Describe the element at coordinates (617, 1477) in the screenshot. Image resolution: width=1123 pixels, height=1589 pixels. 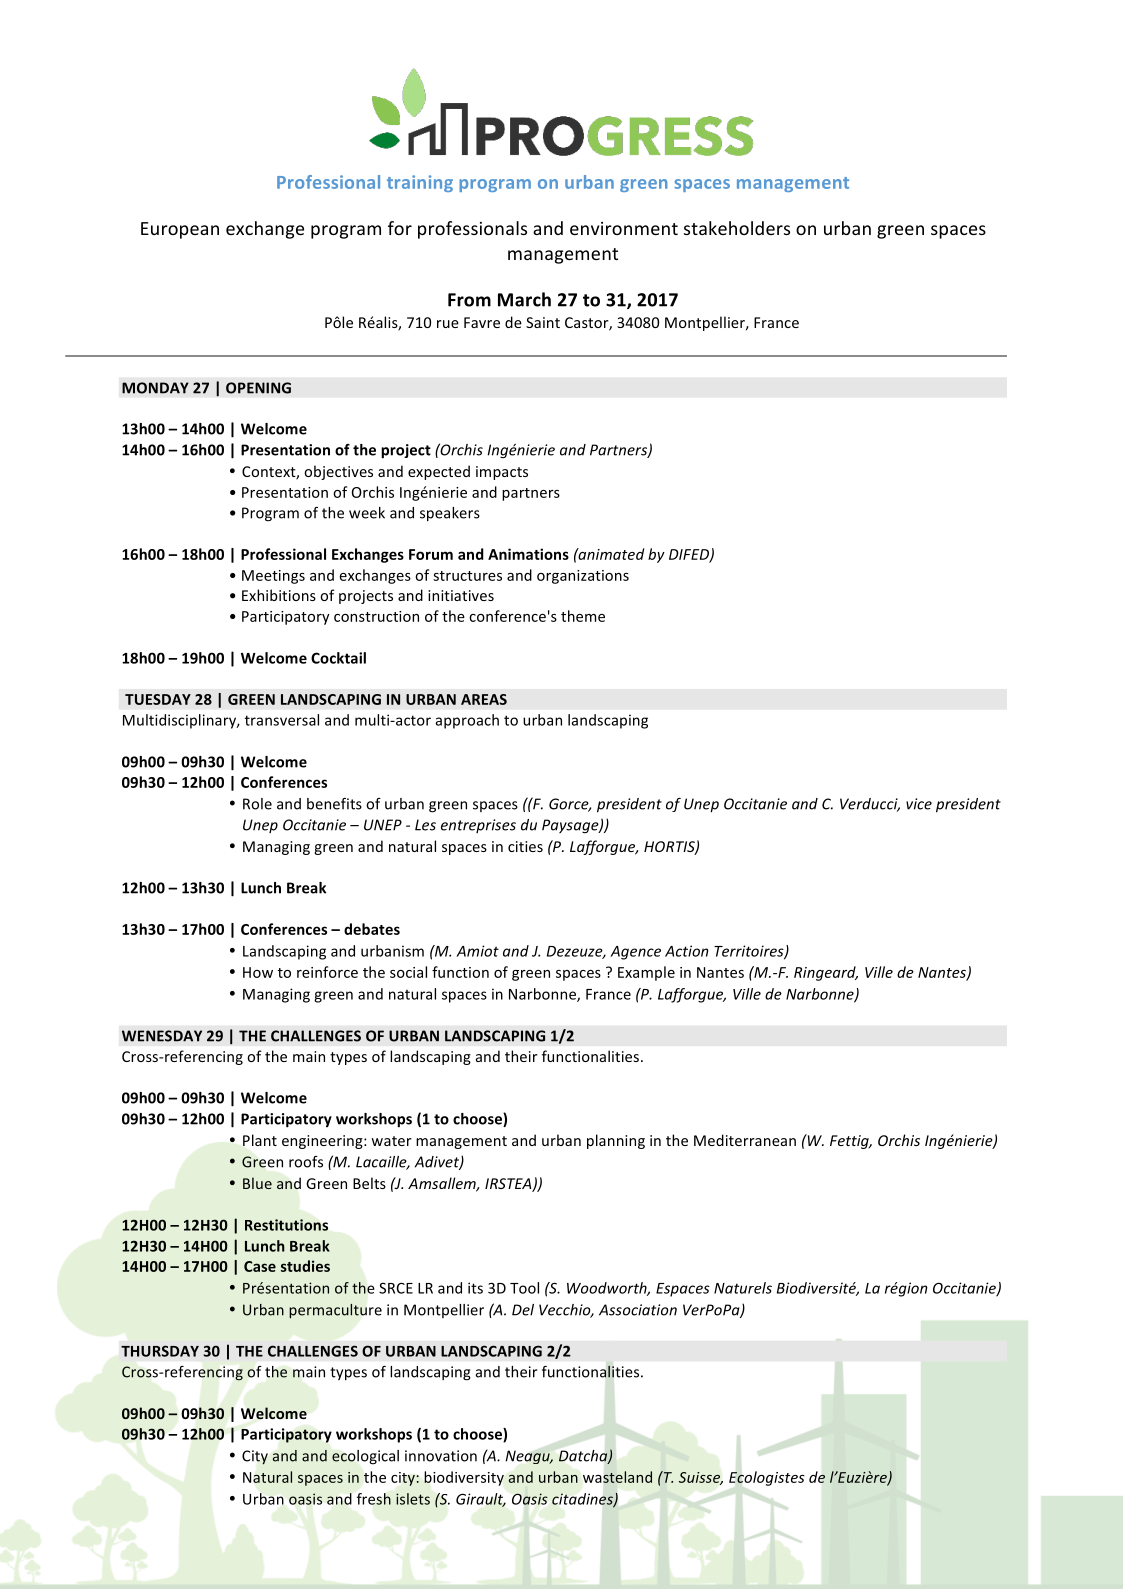
I see `wasteland` at that location.
